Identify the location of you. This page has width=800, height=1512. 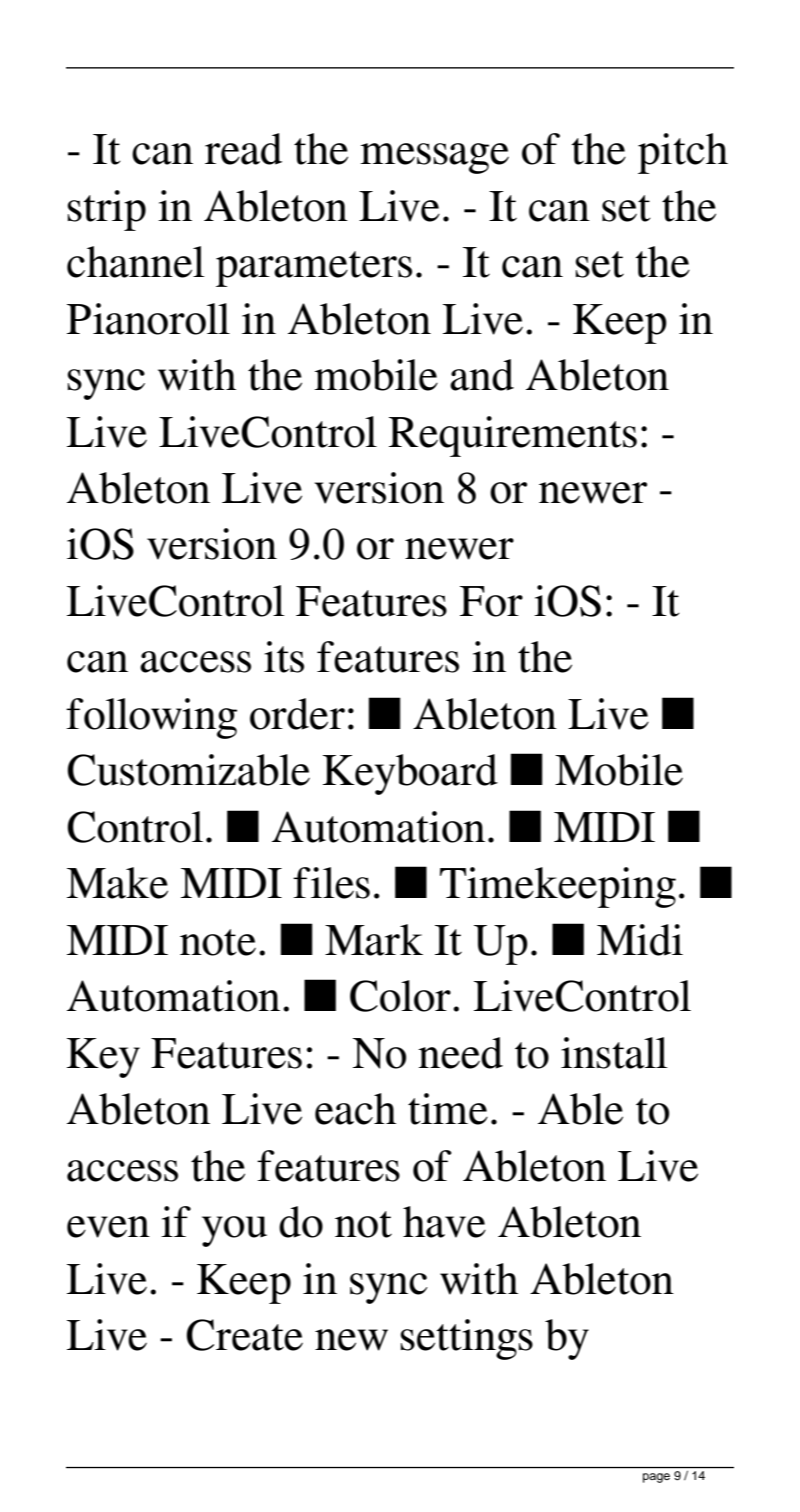
(234, 1231).
